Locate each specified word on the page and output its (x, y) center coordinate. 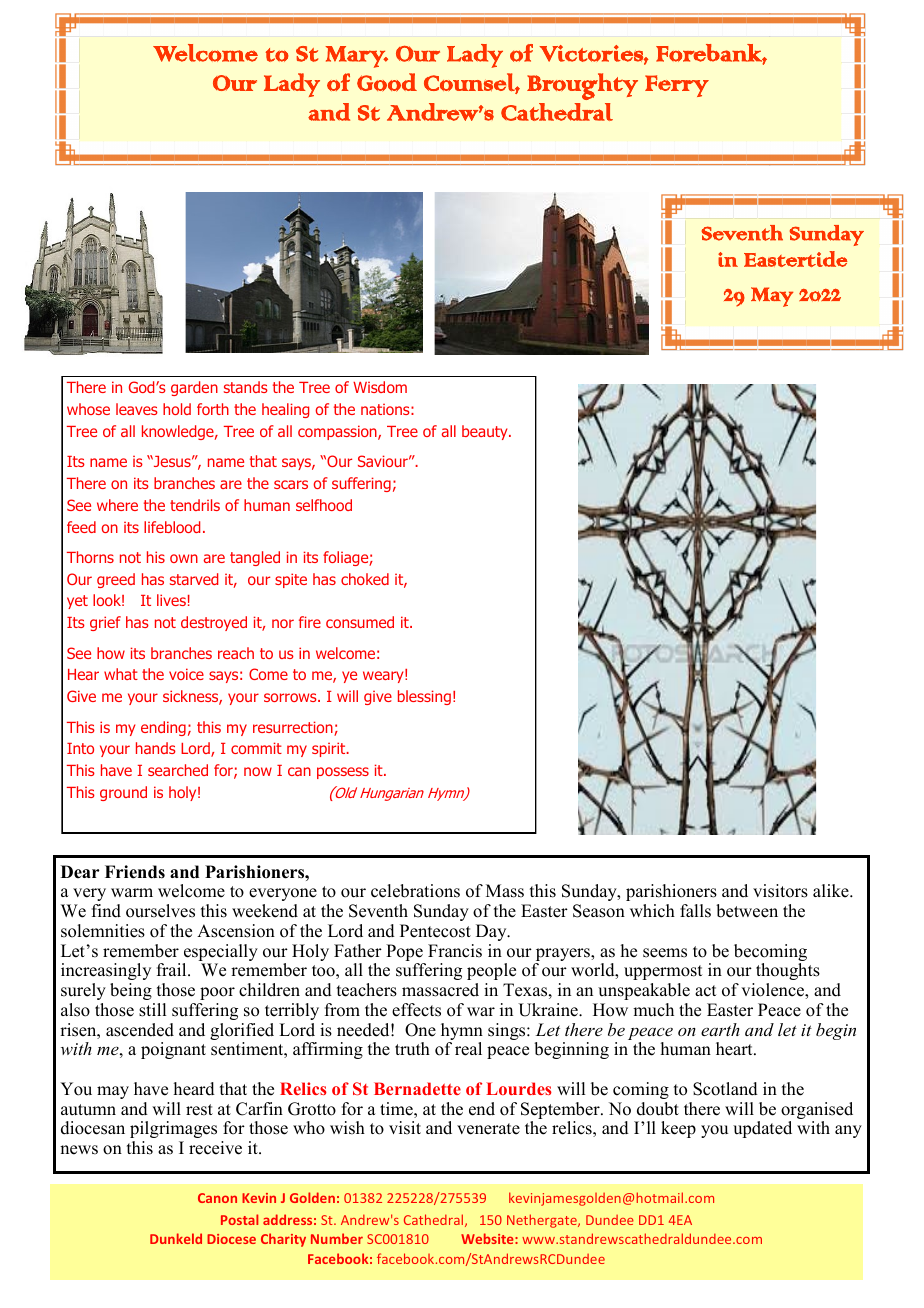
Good (387, 82)
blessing (424, 697)
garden (194, 388)
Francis (455, 951)
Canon (217, 1198)
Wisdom (380, 387)
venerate (488, 1129)
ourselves (160, 911)
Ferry (677, 86)
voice (186, 674)
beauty (486, 432)
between (747, 911)
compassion (338, 432)
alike (832, 891)
